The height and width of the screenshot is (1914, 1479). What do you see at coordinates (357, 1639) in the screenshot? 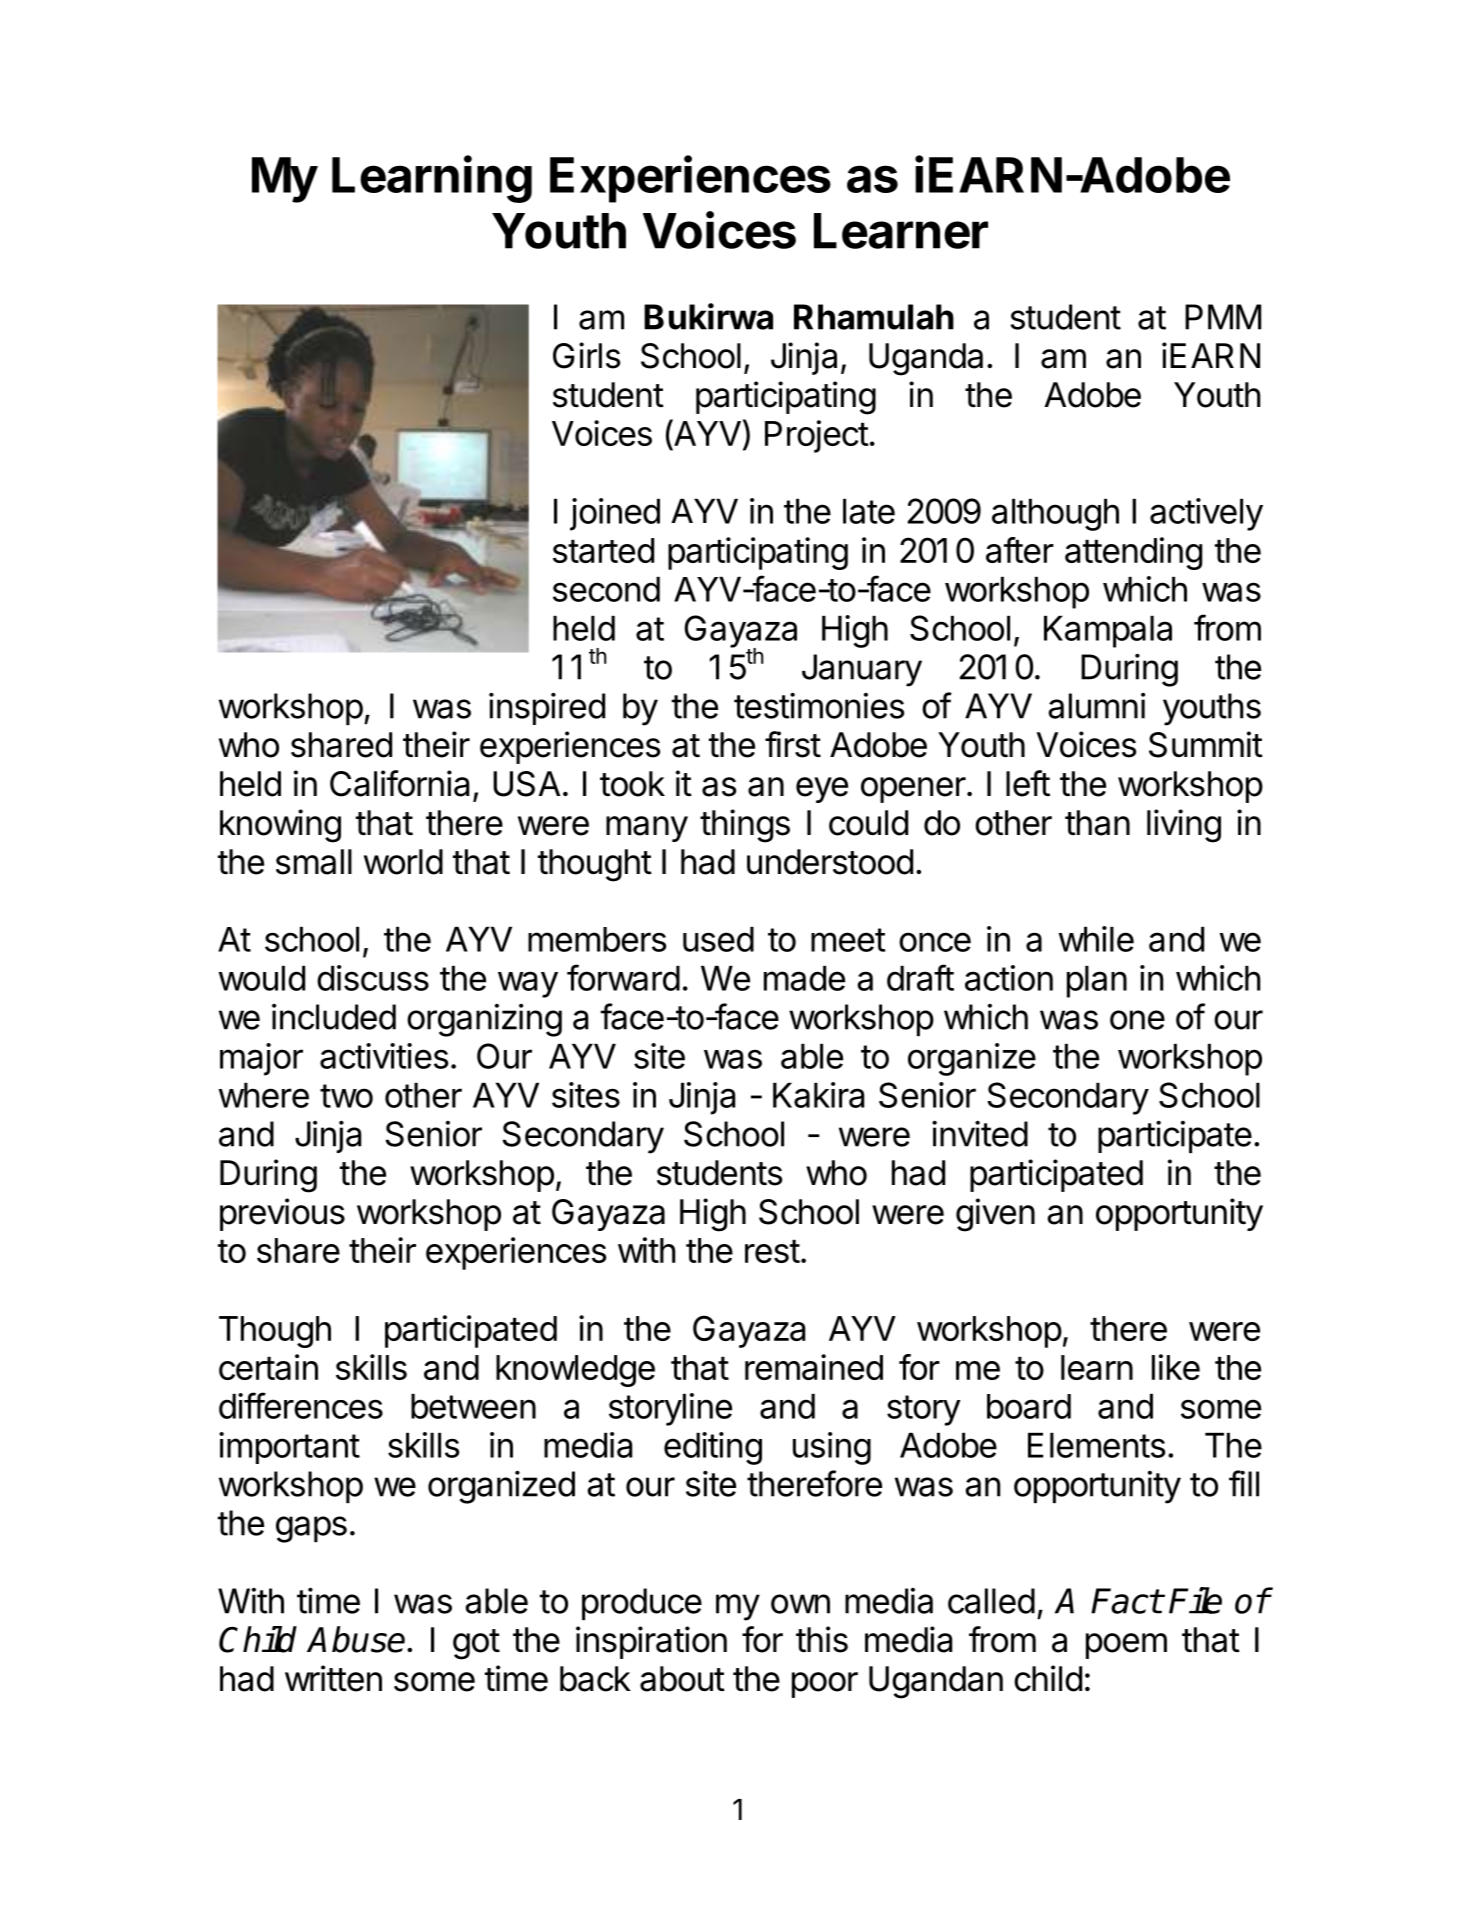
I see `Abuse` at bounding box center [357, 1639].
